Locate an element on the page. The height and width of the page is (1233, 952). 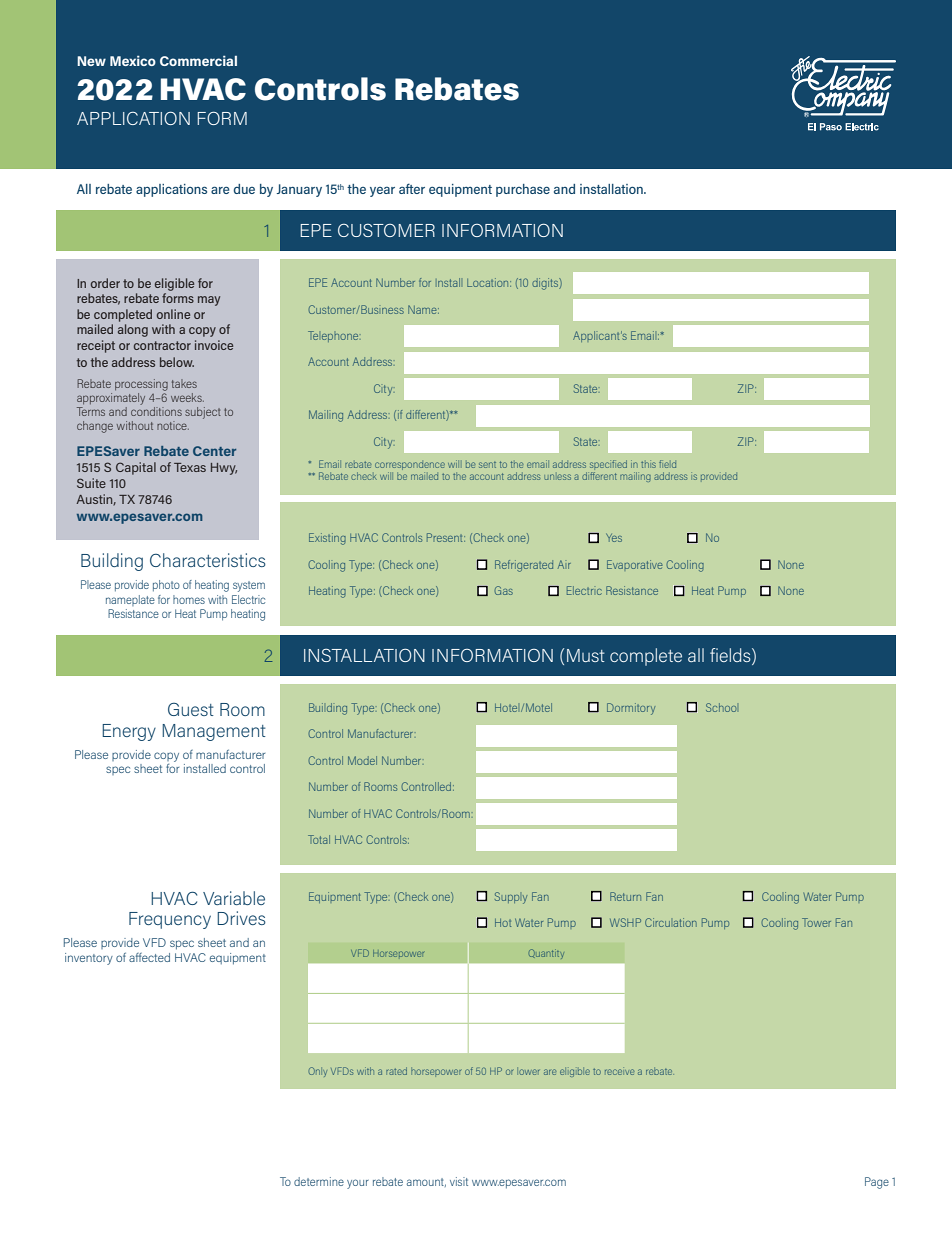
determine is located at coordinates (319, 1181).
